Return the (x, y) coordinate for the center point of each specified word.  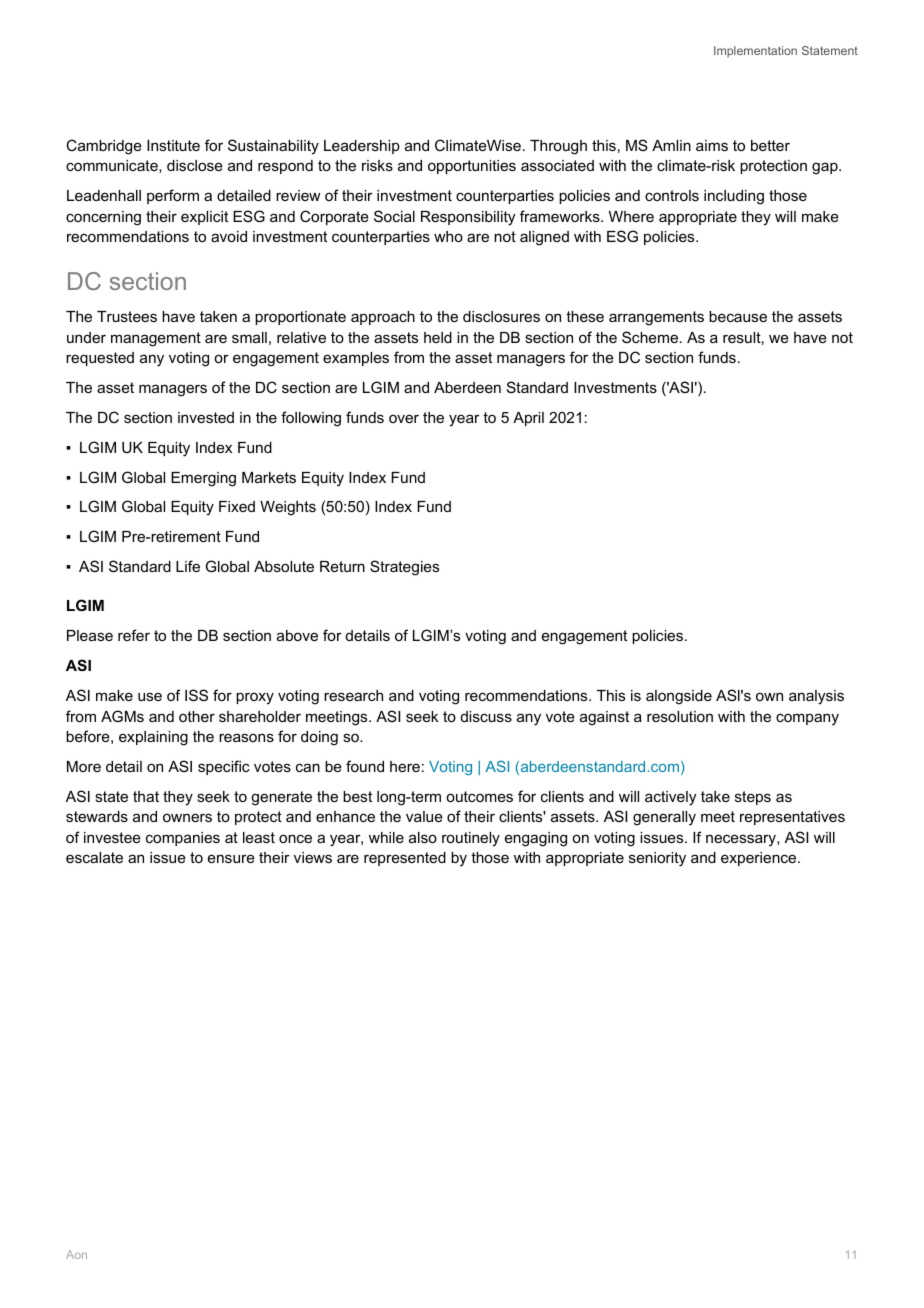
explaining (153, 738)
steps (753, 798)
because (738, 316)
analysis (816, 697)
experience (760, 859)
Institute (173, 145)
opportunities (472, 167)
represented (405, 859)
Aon (76, 1254)
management (156, 339)
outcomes (479, 796)
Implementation (755, 52)
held (438, 337)
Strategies (404, 568)
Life (188, 566)
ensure (231, 858)
